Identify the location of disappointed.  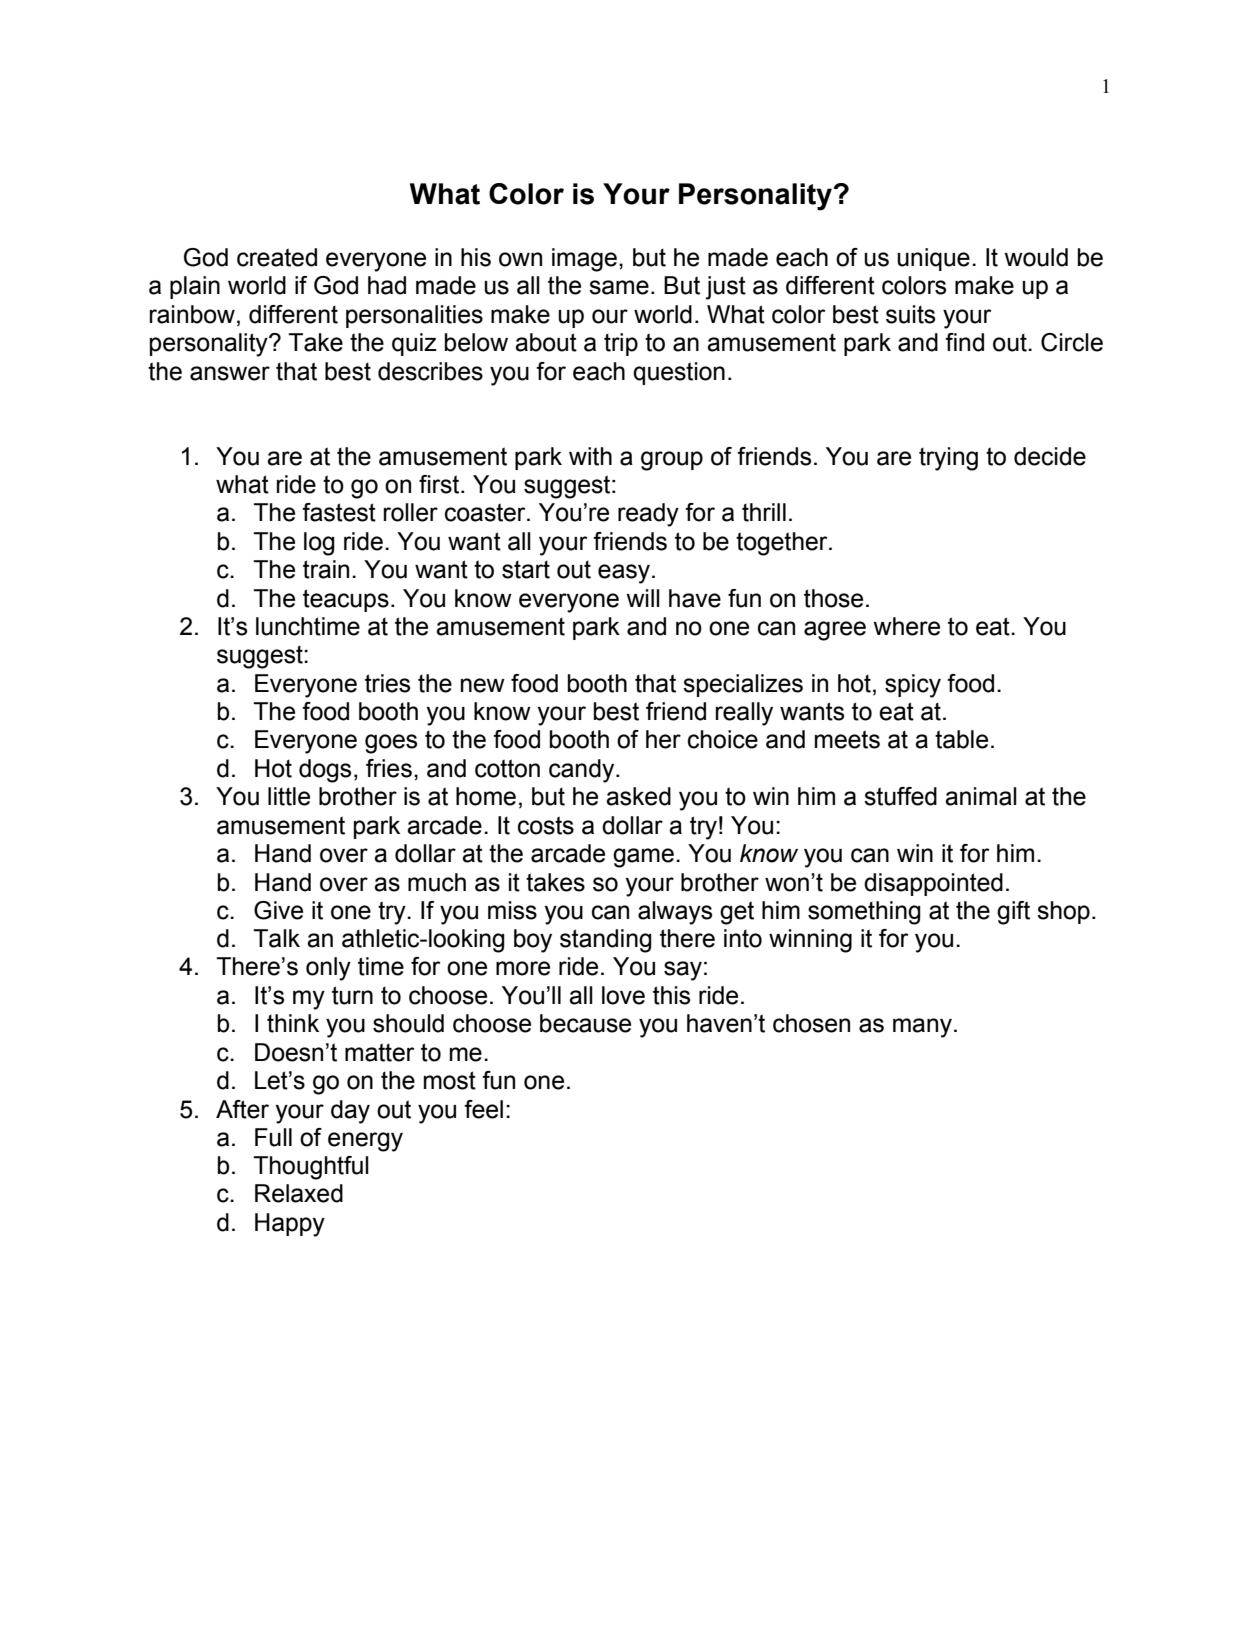
(933, 884).
